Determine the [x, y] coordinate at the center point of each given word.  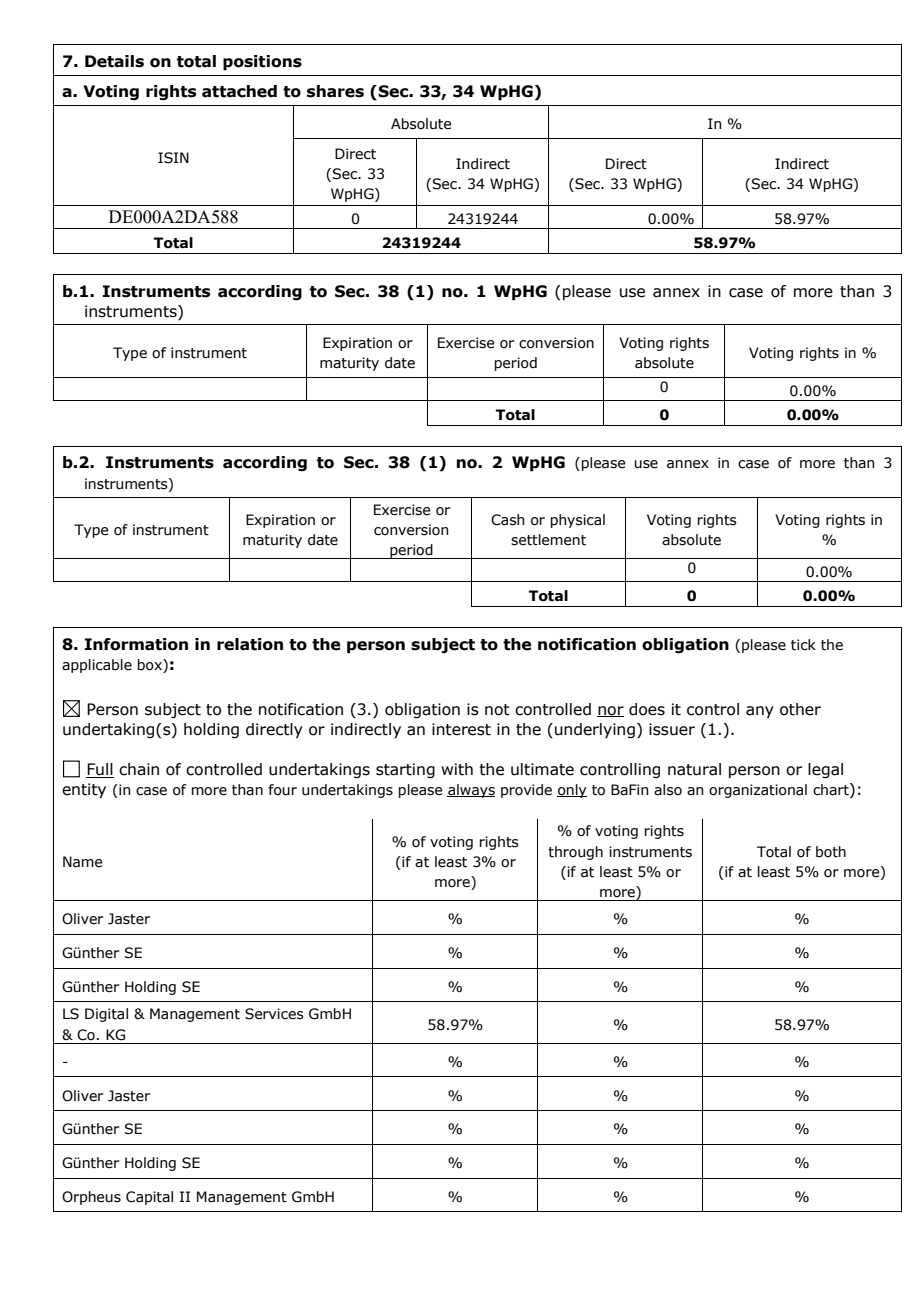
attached [239, 91]
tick [803, 645]
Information [136, 644]
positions [262, 63]
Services [274, 1014]
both [831, 852]
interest [461, 729]
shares [335, 91]
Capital [149, 1198]
